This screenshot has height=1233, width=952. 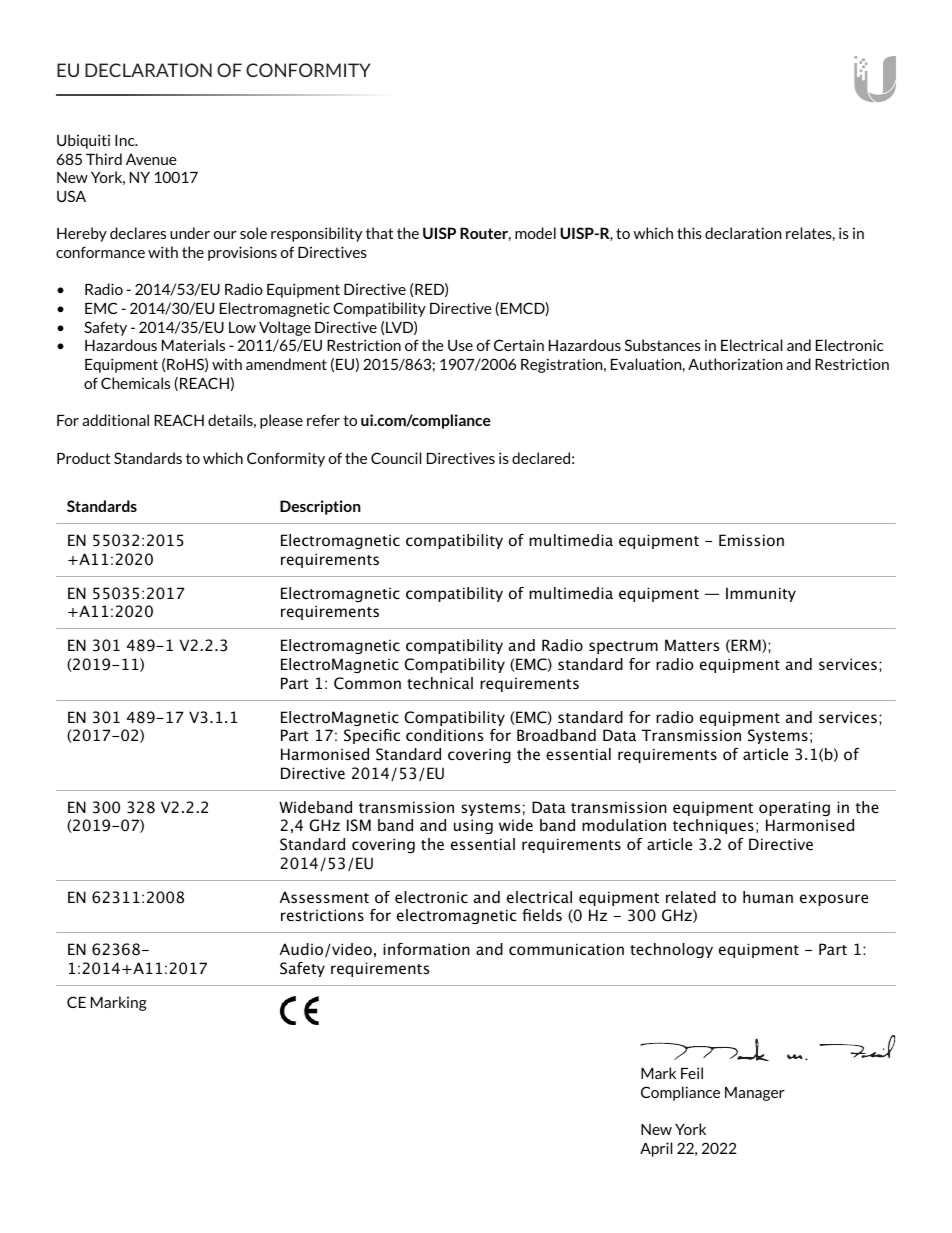 I want to click on technical, so click(x=440, y=683).
